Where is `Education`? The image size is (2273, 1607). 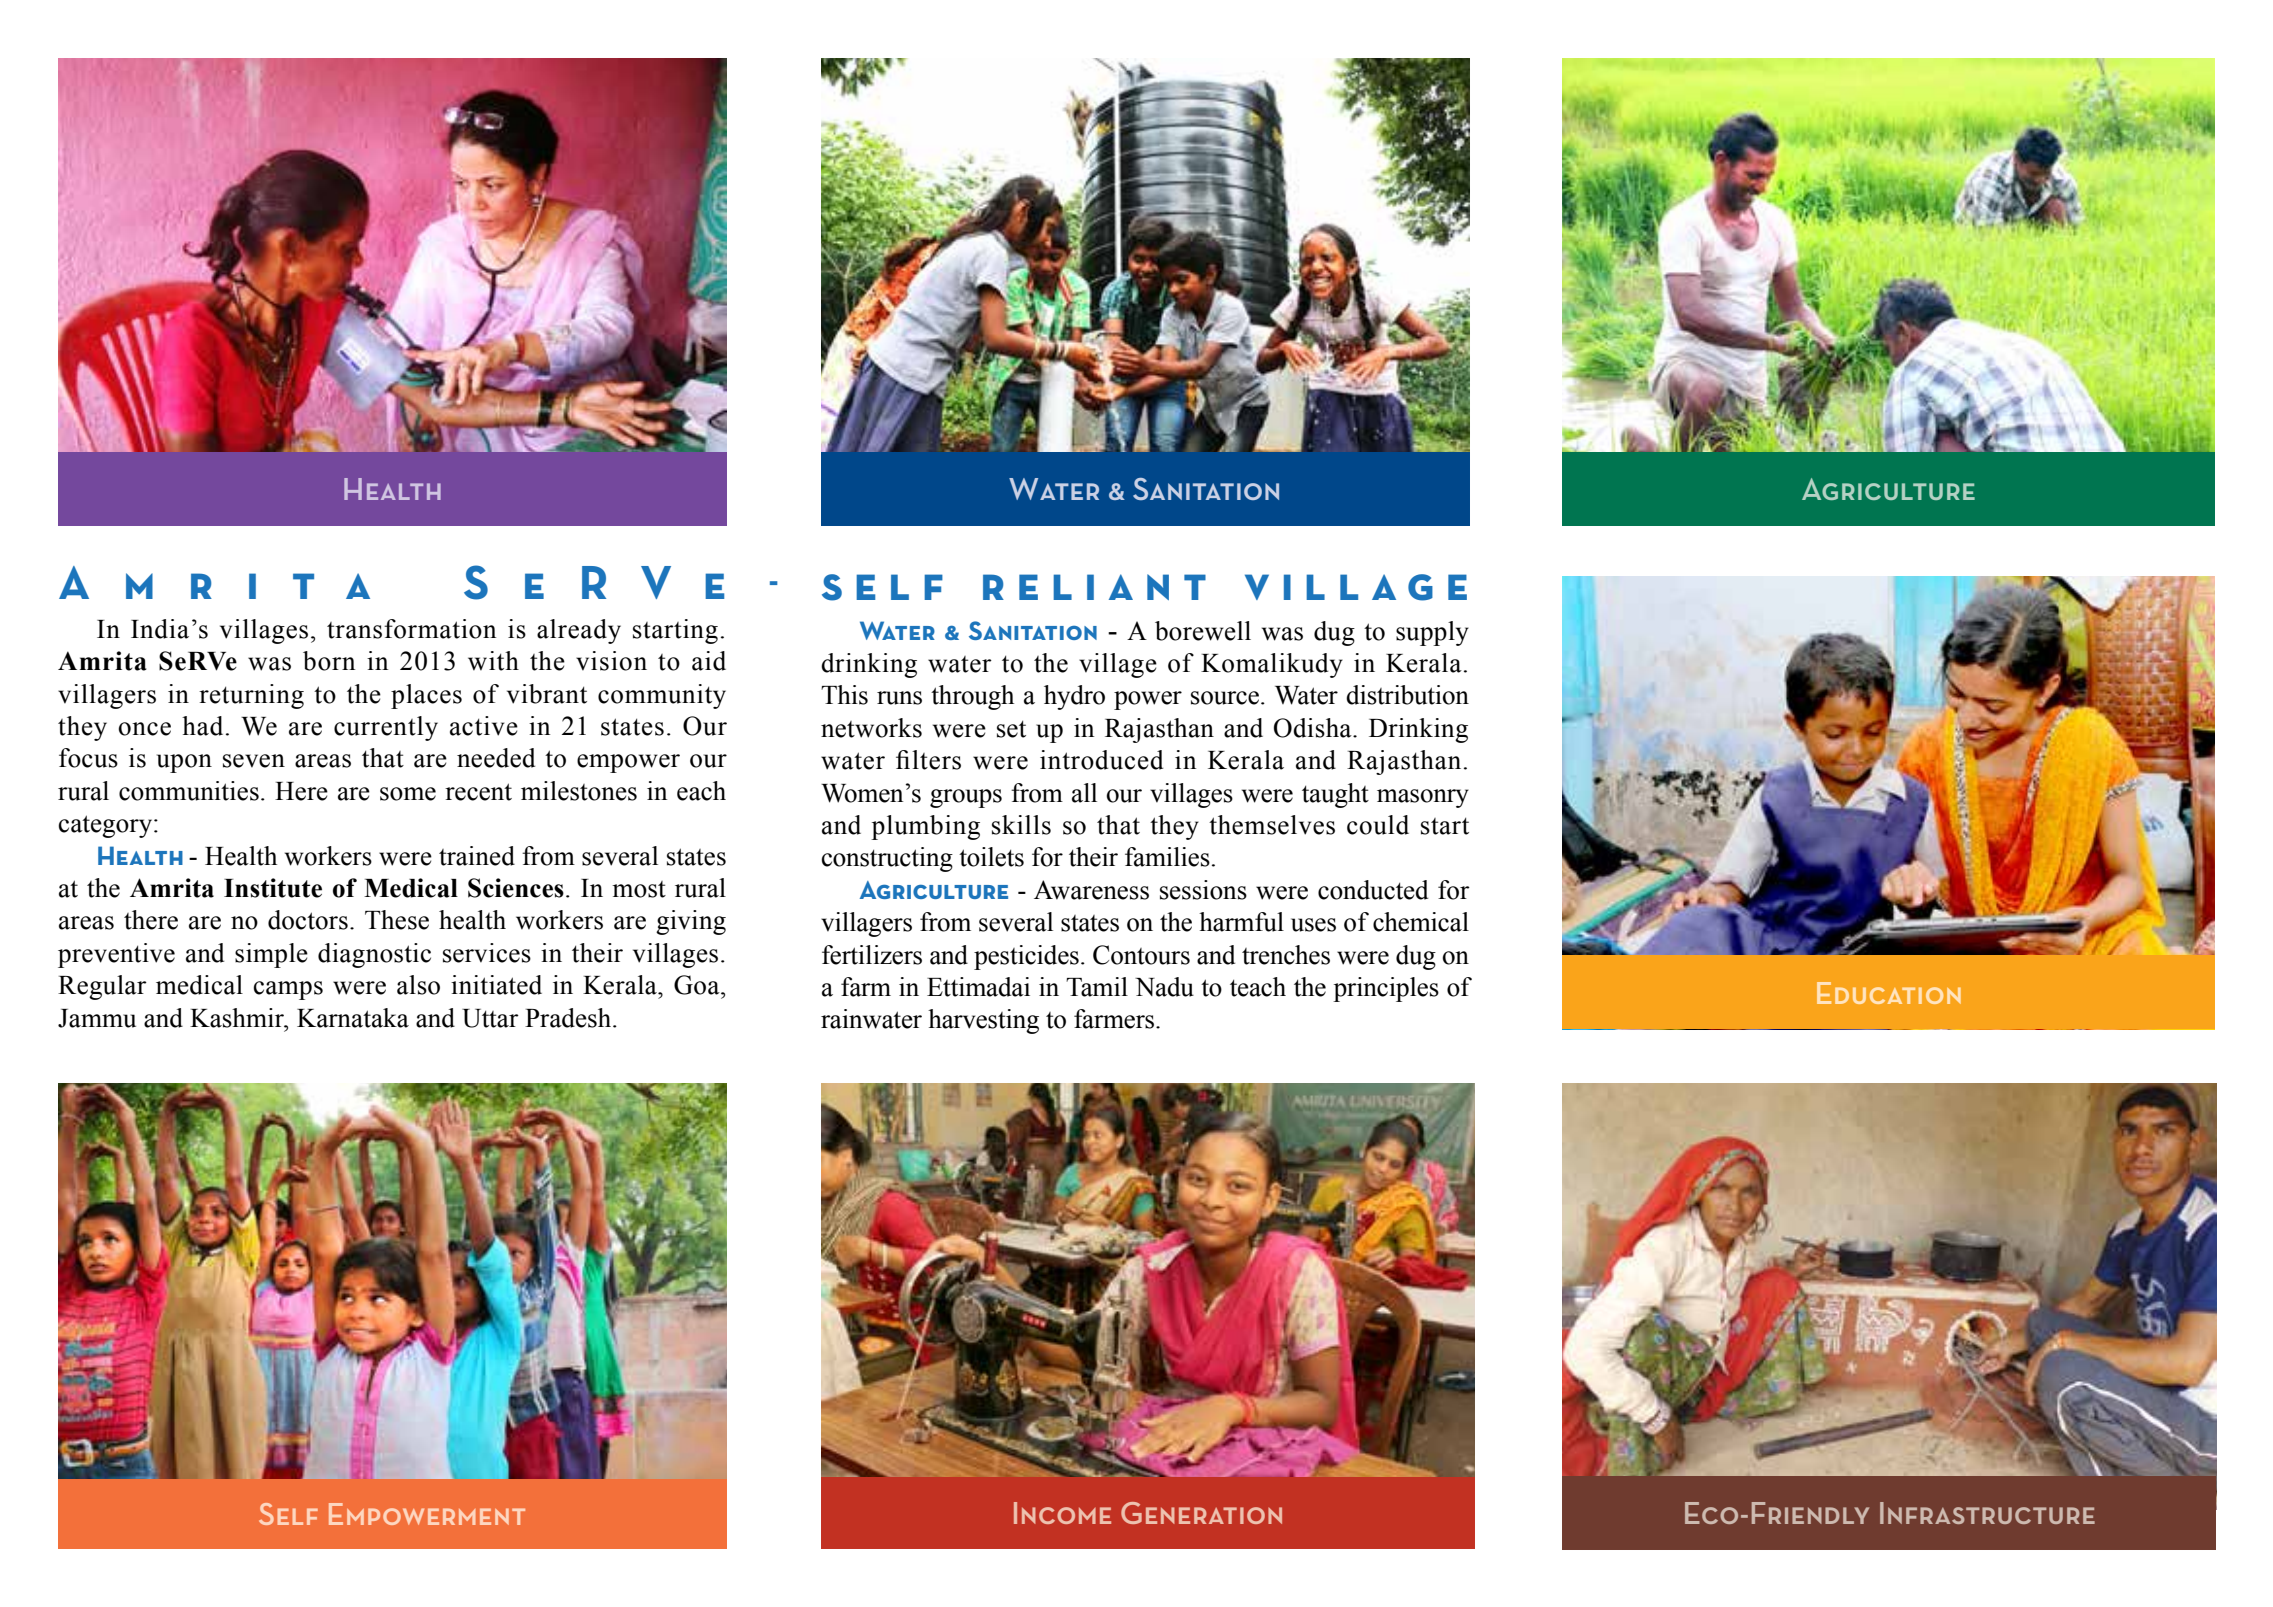 Education is located at coordinates (1889, 993).
